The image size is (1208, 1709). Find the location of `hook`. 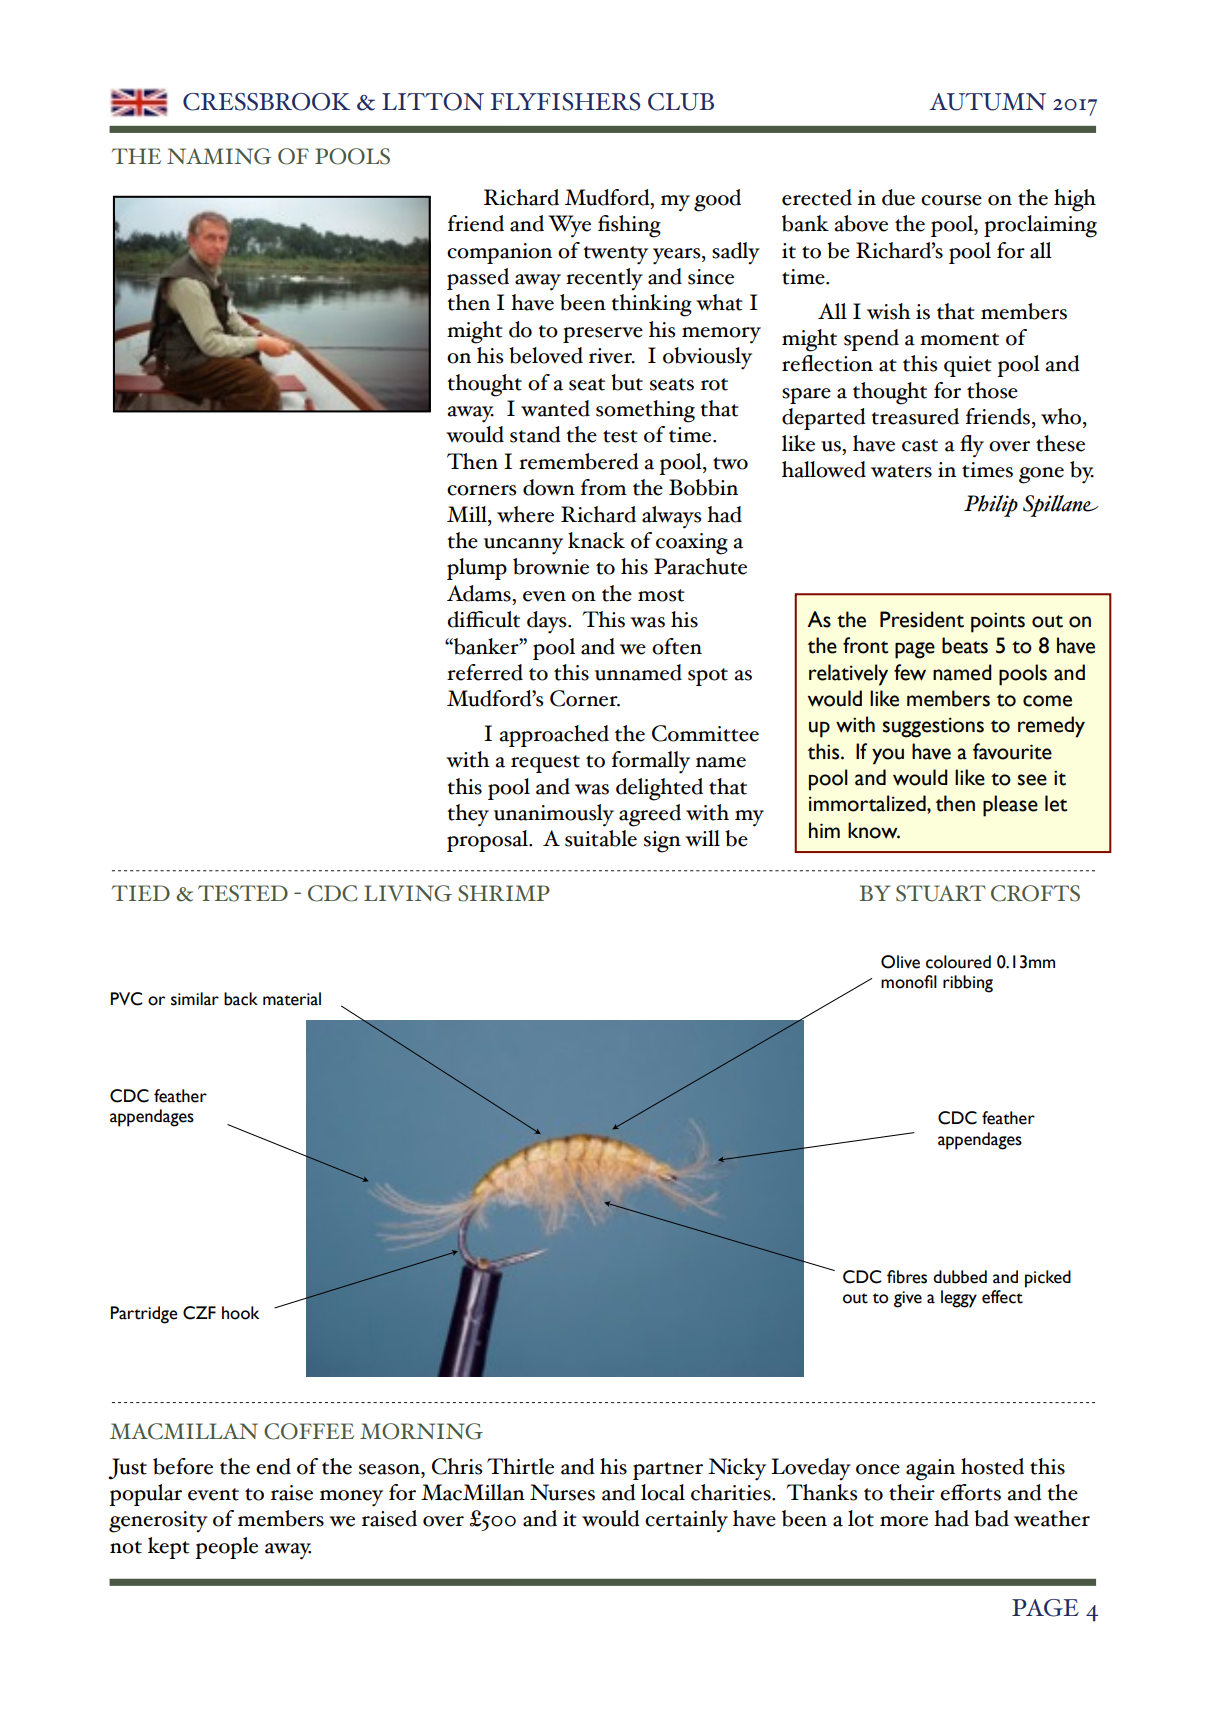

hook is located at coordinates (240, 1313).
